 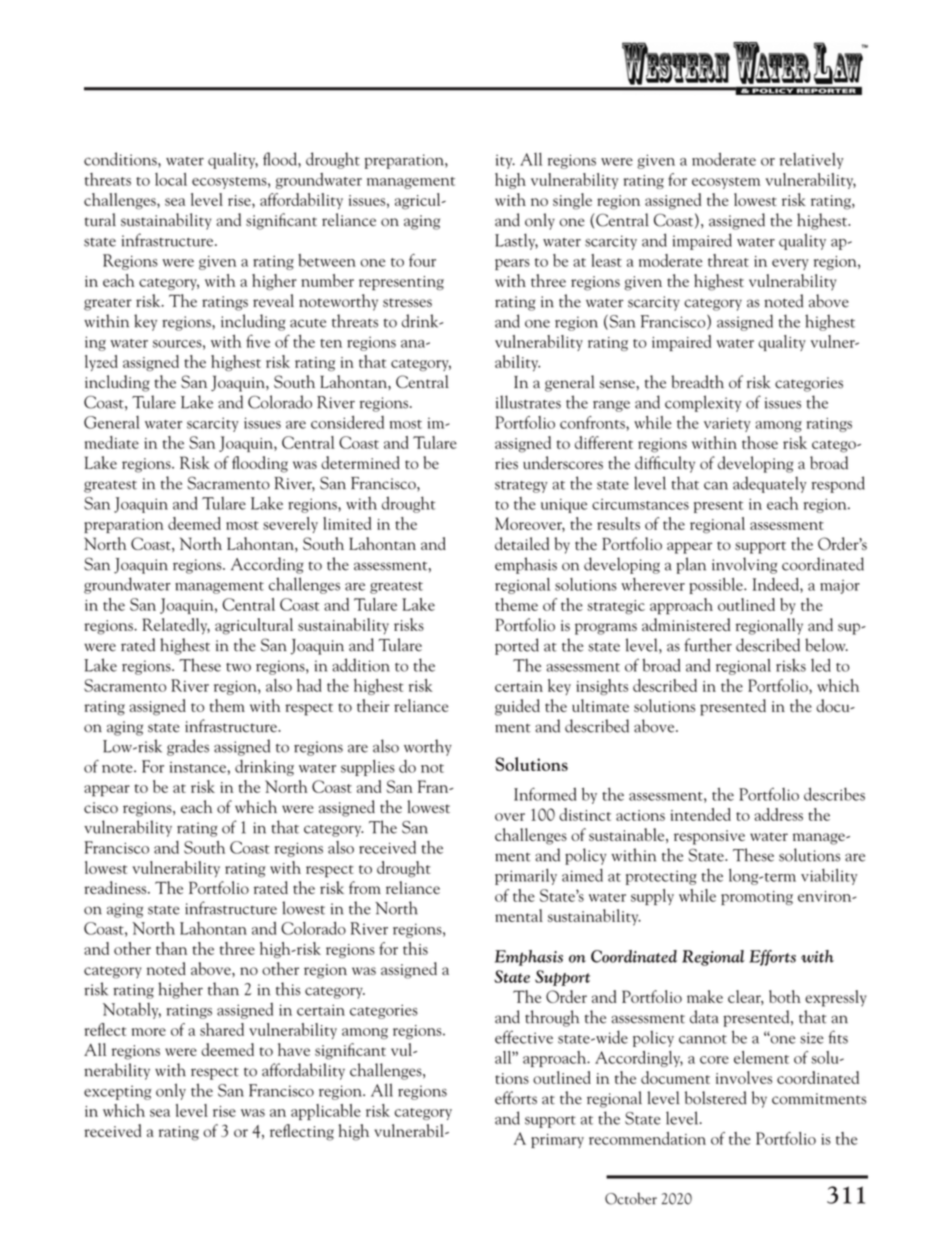 What do you see at coordinates (557, 1141) in the image?
I see `primary` at bounding box center [557, 1141].
